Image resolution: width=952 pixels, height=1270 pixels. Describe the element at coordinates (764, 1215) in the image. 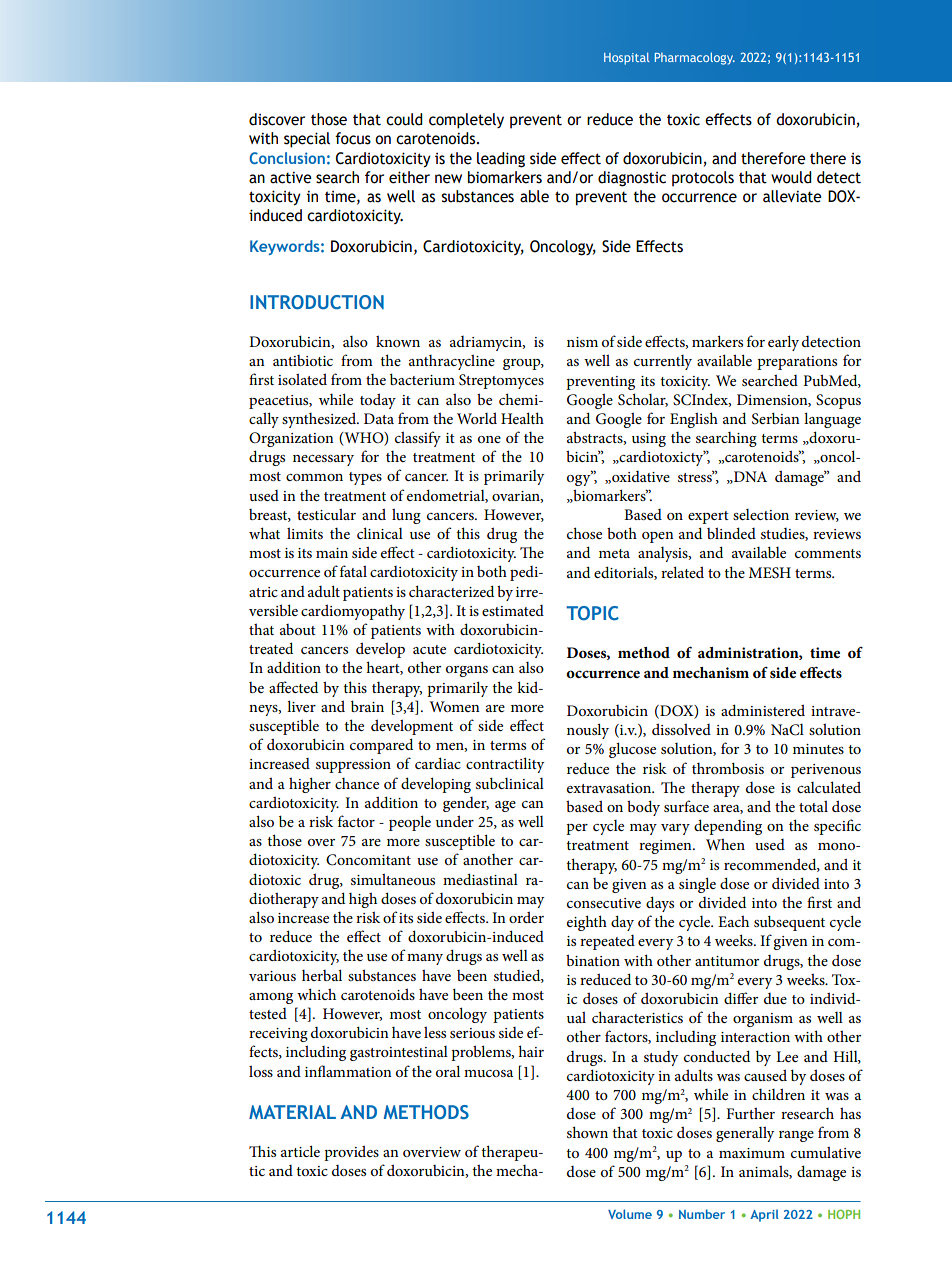

I see `April` at that location.
